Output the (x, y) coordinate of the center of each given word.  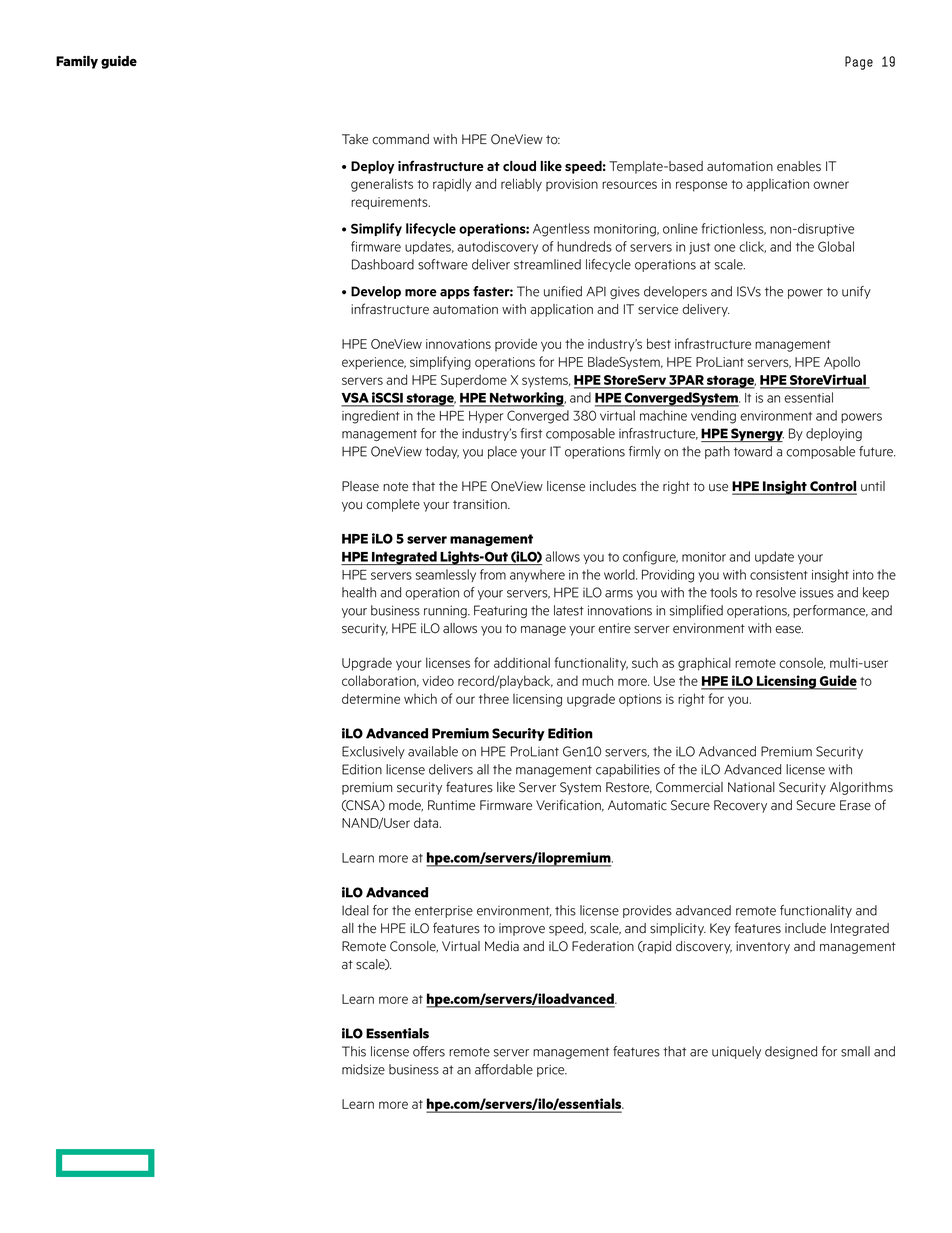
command (400, 139)
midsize (363, 1069)
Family (77, 62)
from (493, 574)
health (359, 592)
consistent (779, 575)
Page (859, 63)
